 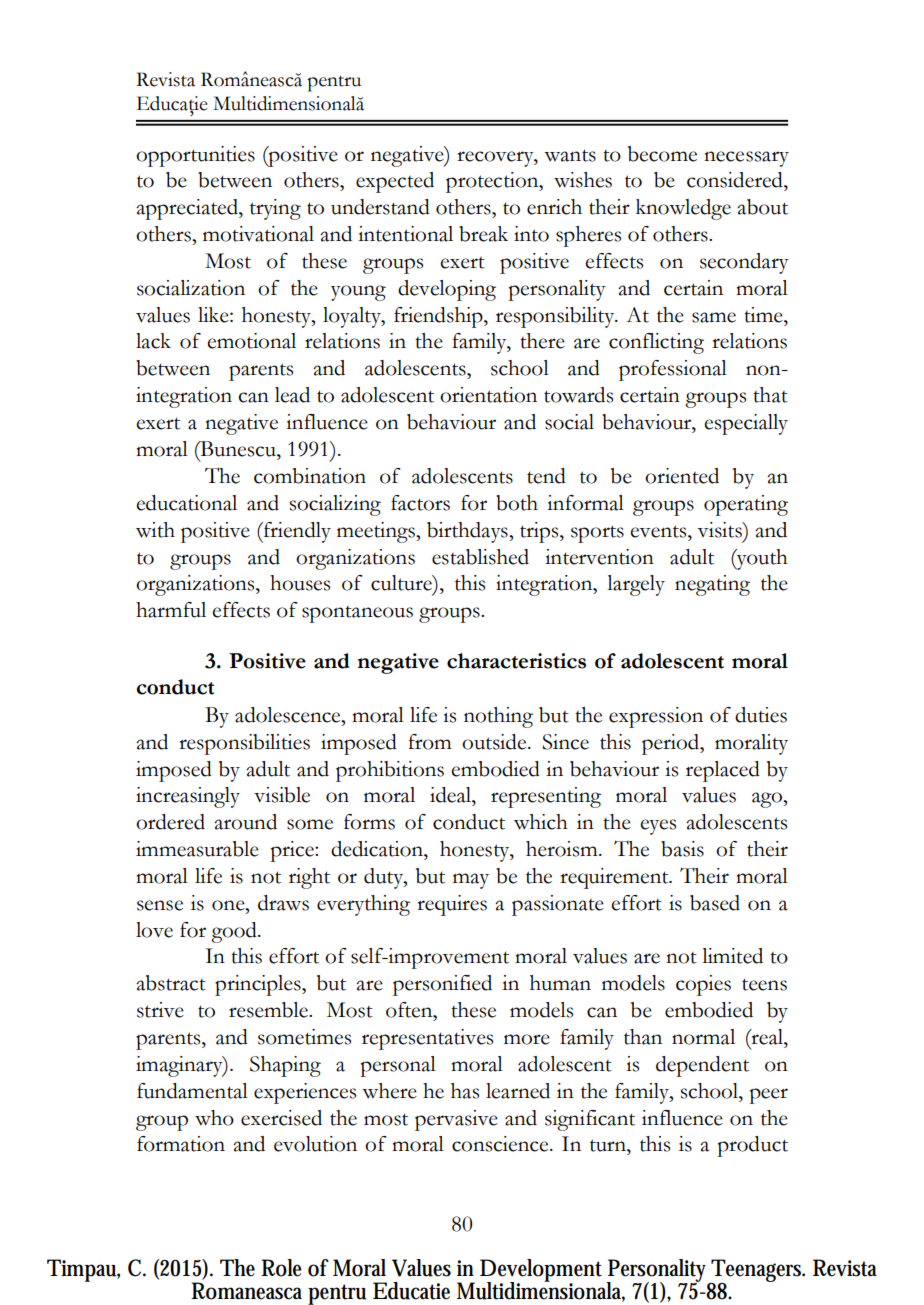 What do you see at coordinates (498, 717) in the page?
I see `nothing` at bounding box center [498, 717].
